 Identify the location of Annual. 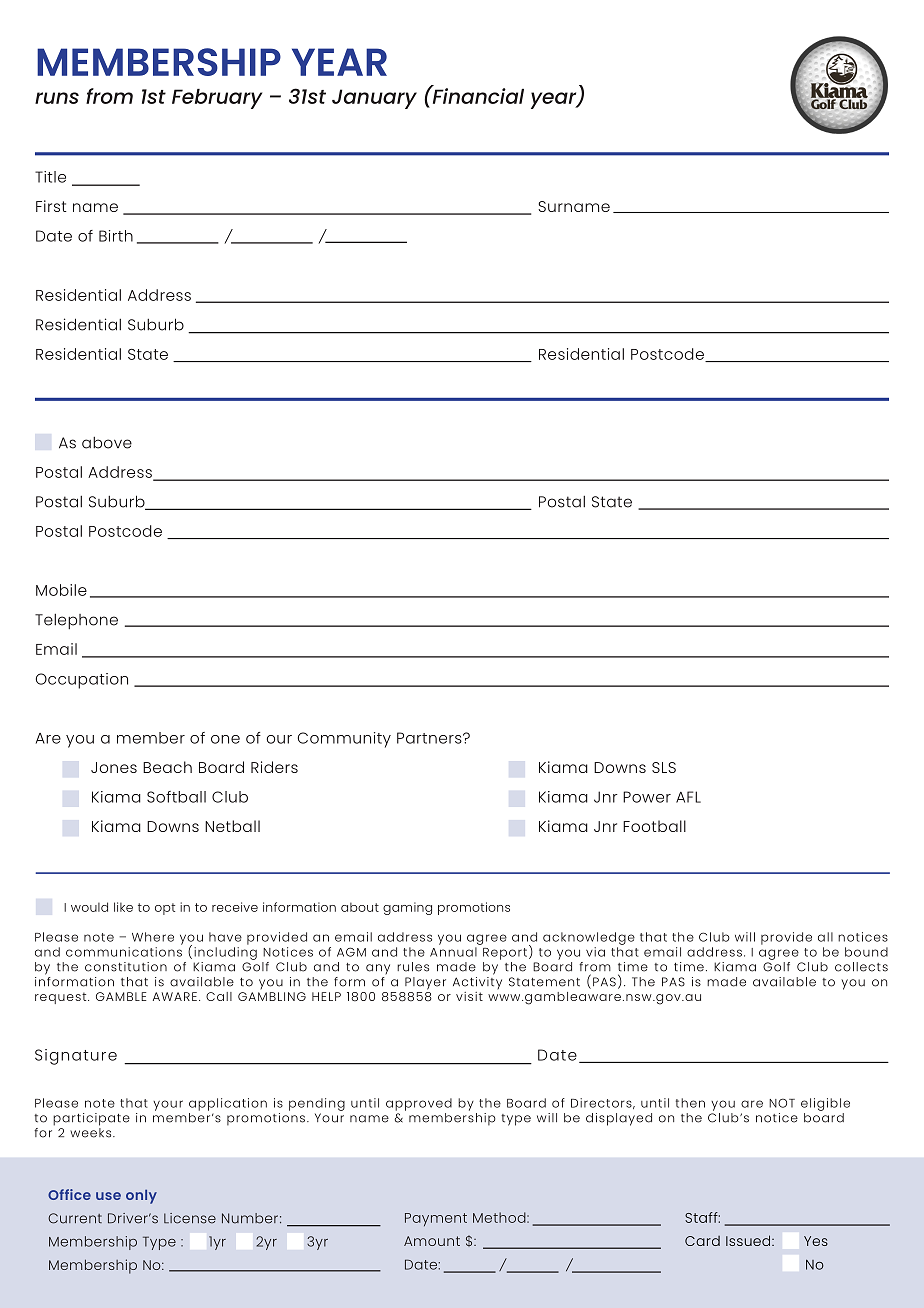
(453, 952).
